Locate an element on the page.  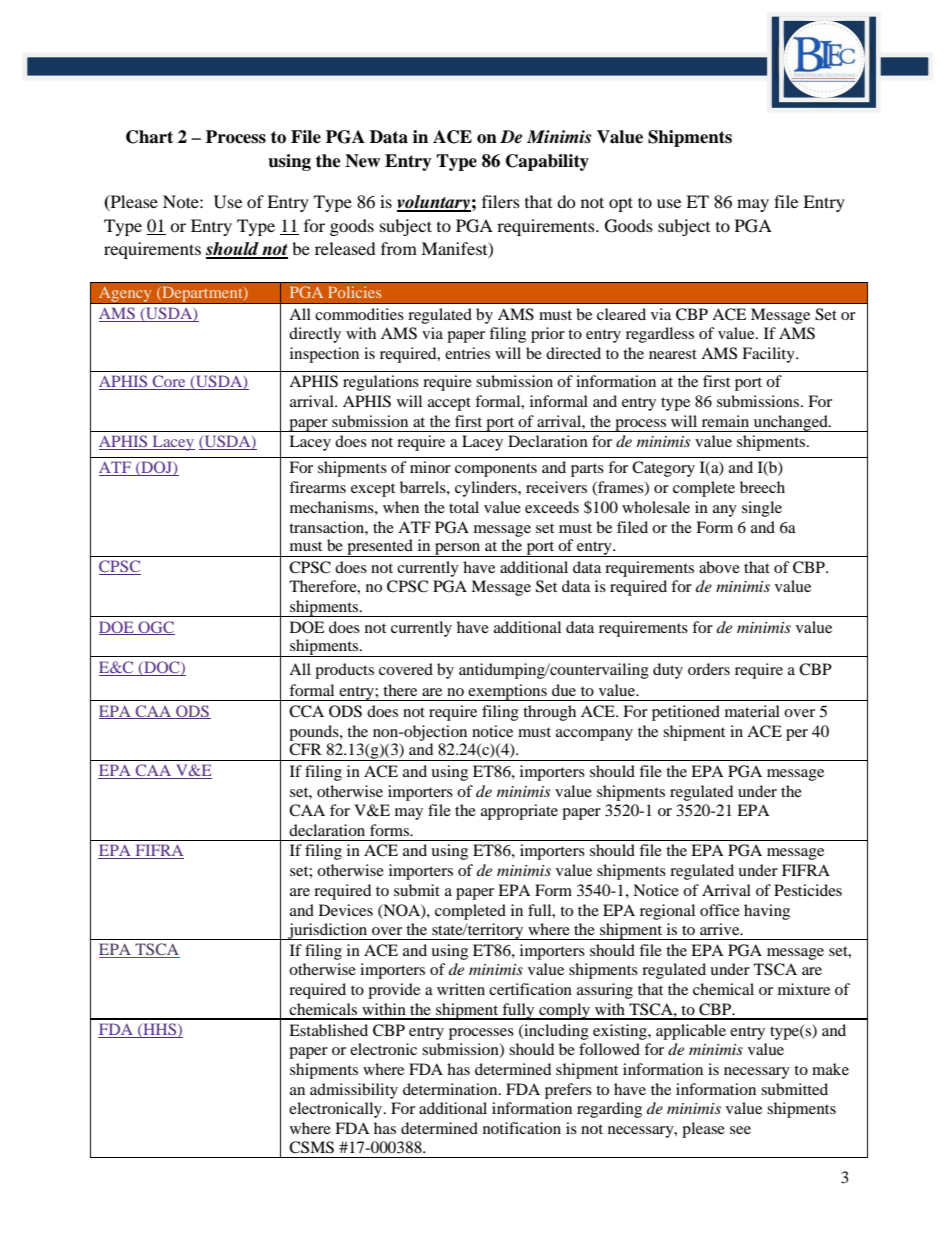
Chart is located at coordinates (149, 137).
